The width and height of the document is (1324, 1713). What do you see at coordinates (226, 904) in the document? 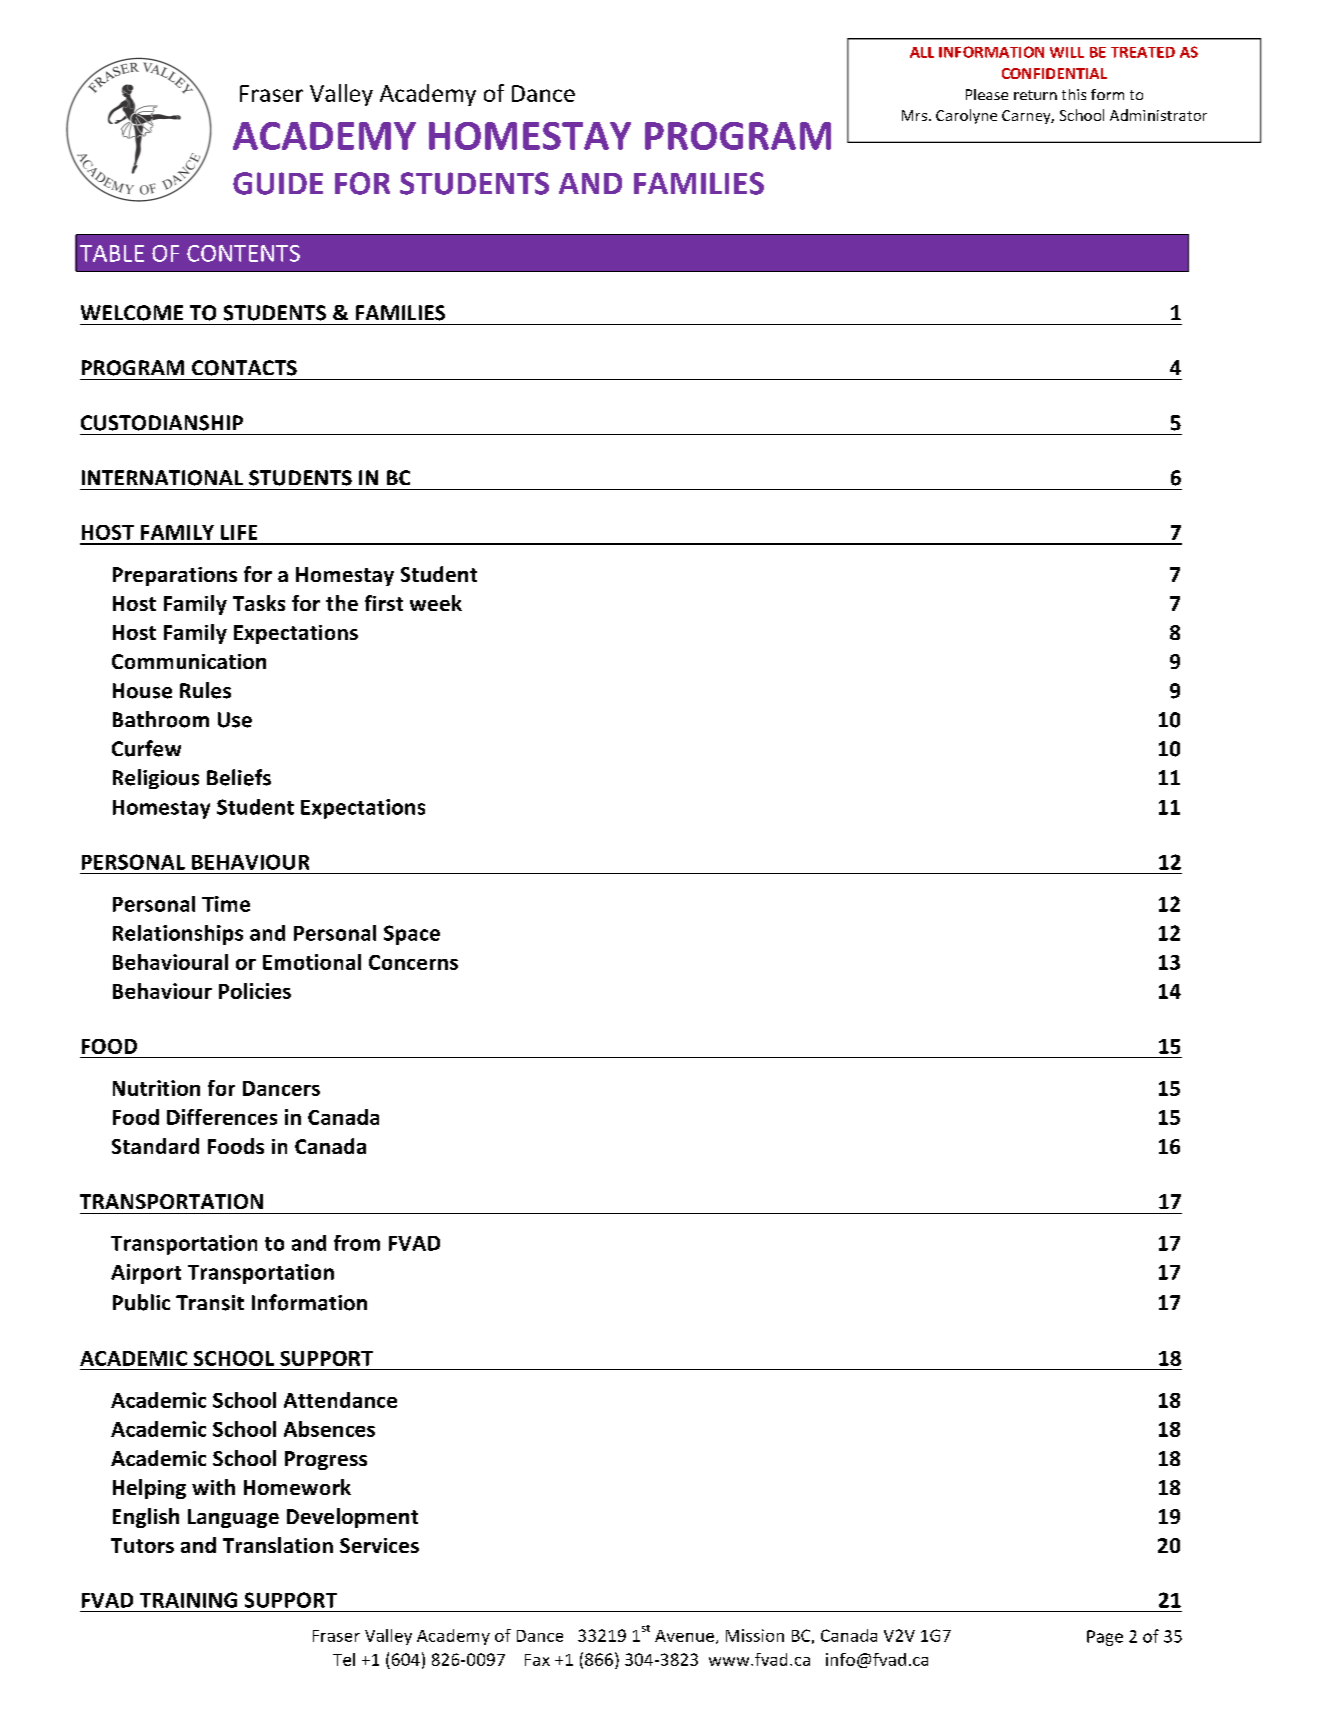
I see `Time` at bounding box center [226, 904].
